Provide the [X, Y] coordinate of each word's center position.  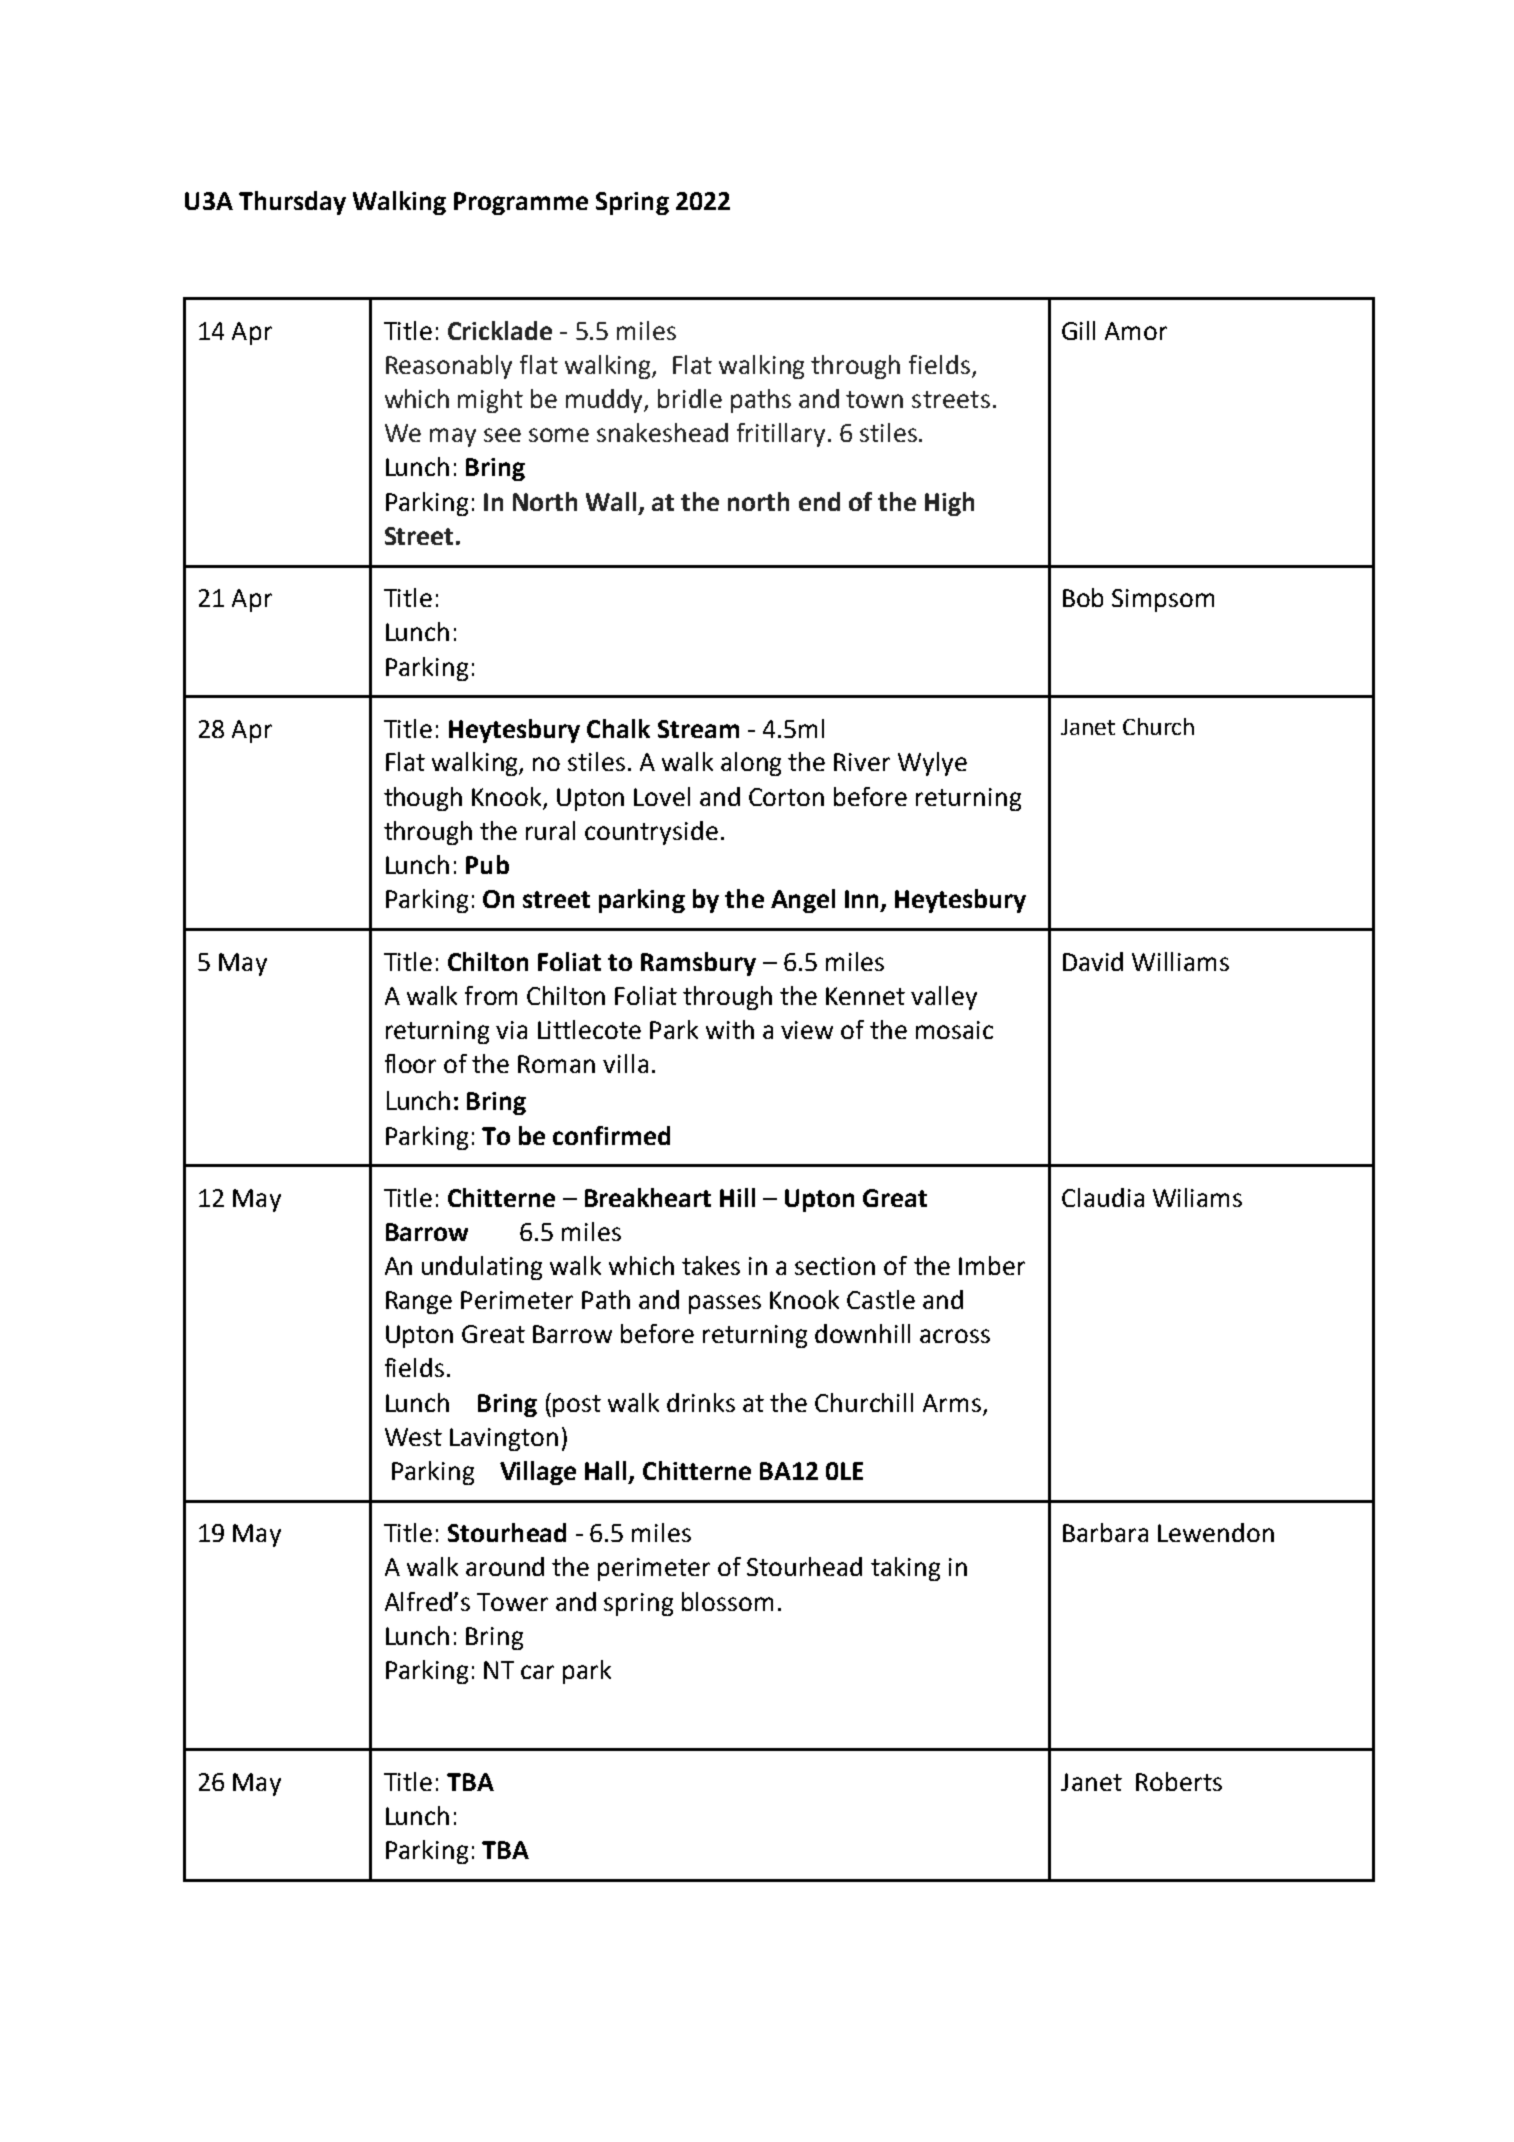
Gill [1078, 330]
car [537, 1672]
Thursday [292, 203]
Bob [1083, 597]
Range [419, 1302]
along [751, 764]
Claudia [1103, 1197]
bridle [690, 398]
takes [711, 1265]
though [423, 799]
